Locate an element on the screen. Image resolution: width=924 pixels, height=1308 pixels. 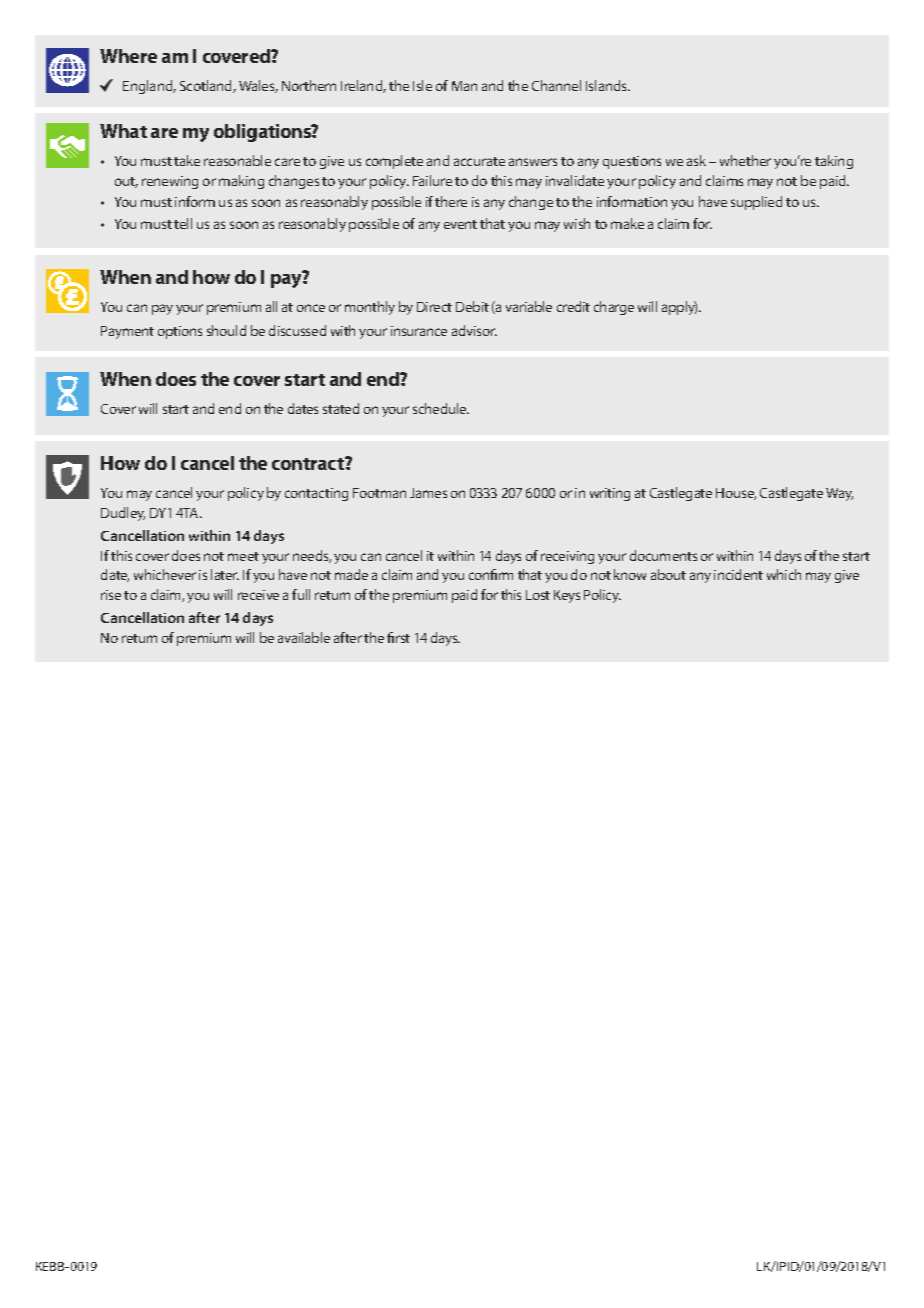
apply is located at coordinates (679, 308).
